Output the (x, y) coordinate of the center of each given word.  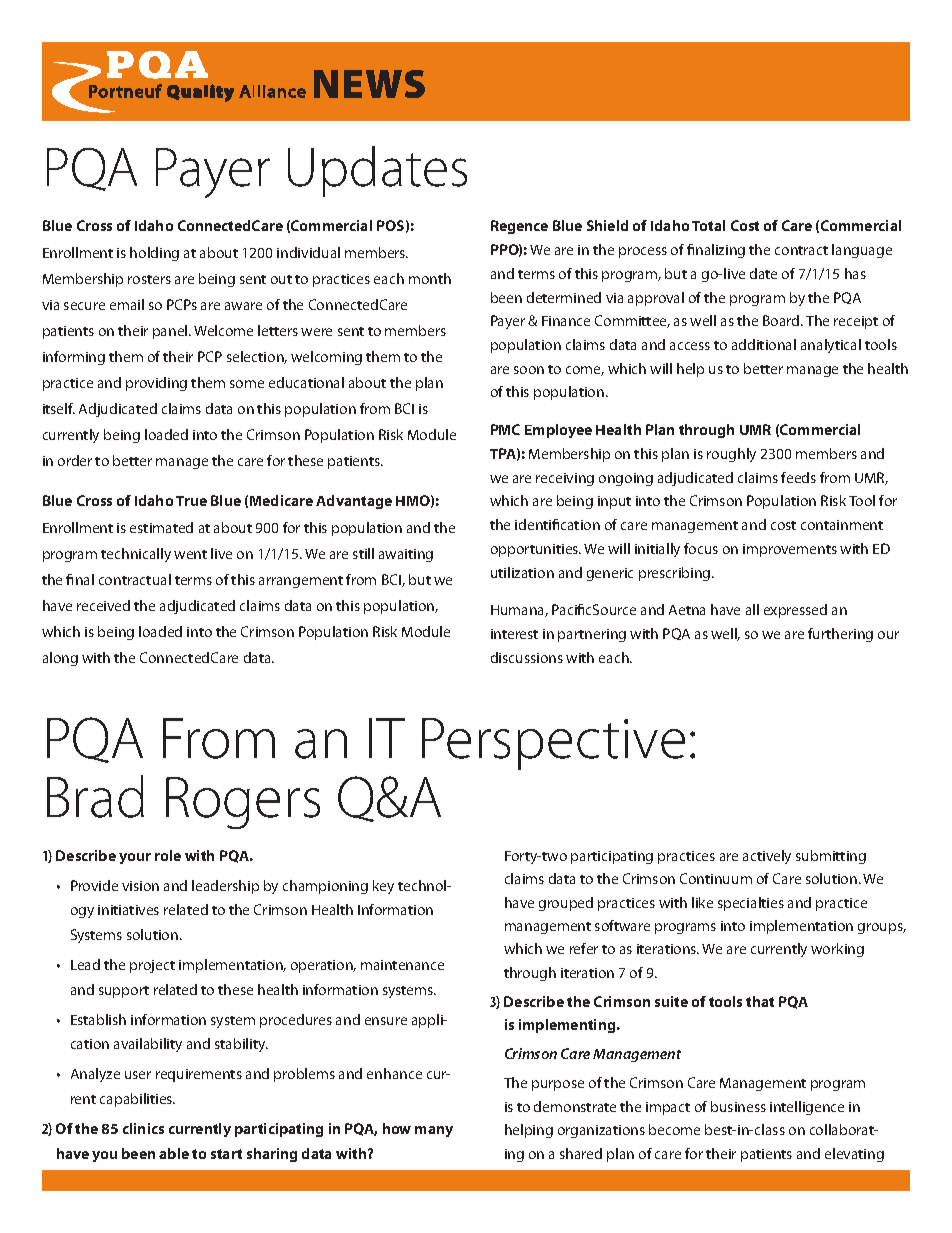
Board (782, 320)
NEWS (369, 84)
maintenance (402, 965)
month (430, 278)
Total (708, 225)
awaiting (406, 555)
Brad (95, 796)
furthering (840, 635)
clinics (143, 1128)
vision (140, 886)
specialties (751, 904)
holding (154, 254)
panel (171, 332)
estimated (161, 527)
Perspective (553, 744)
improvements (790, 550)
